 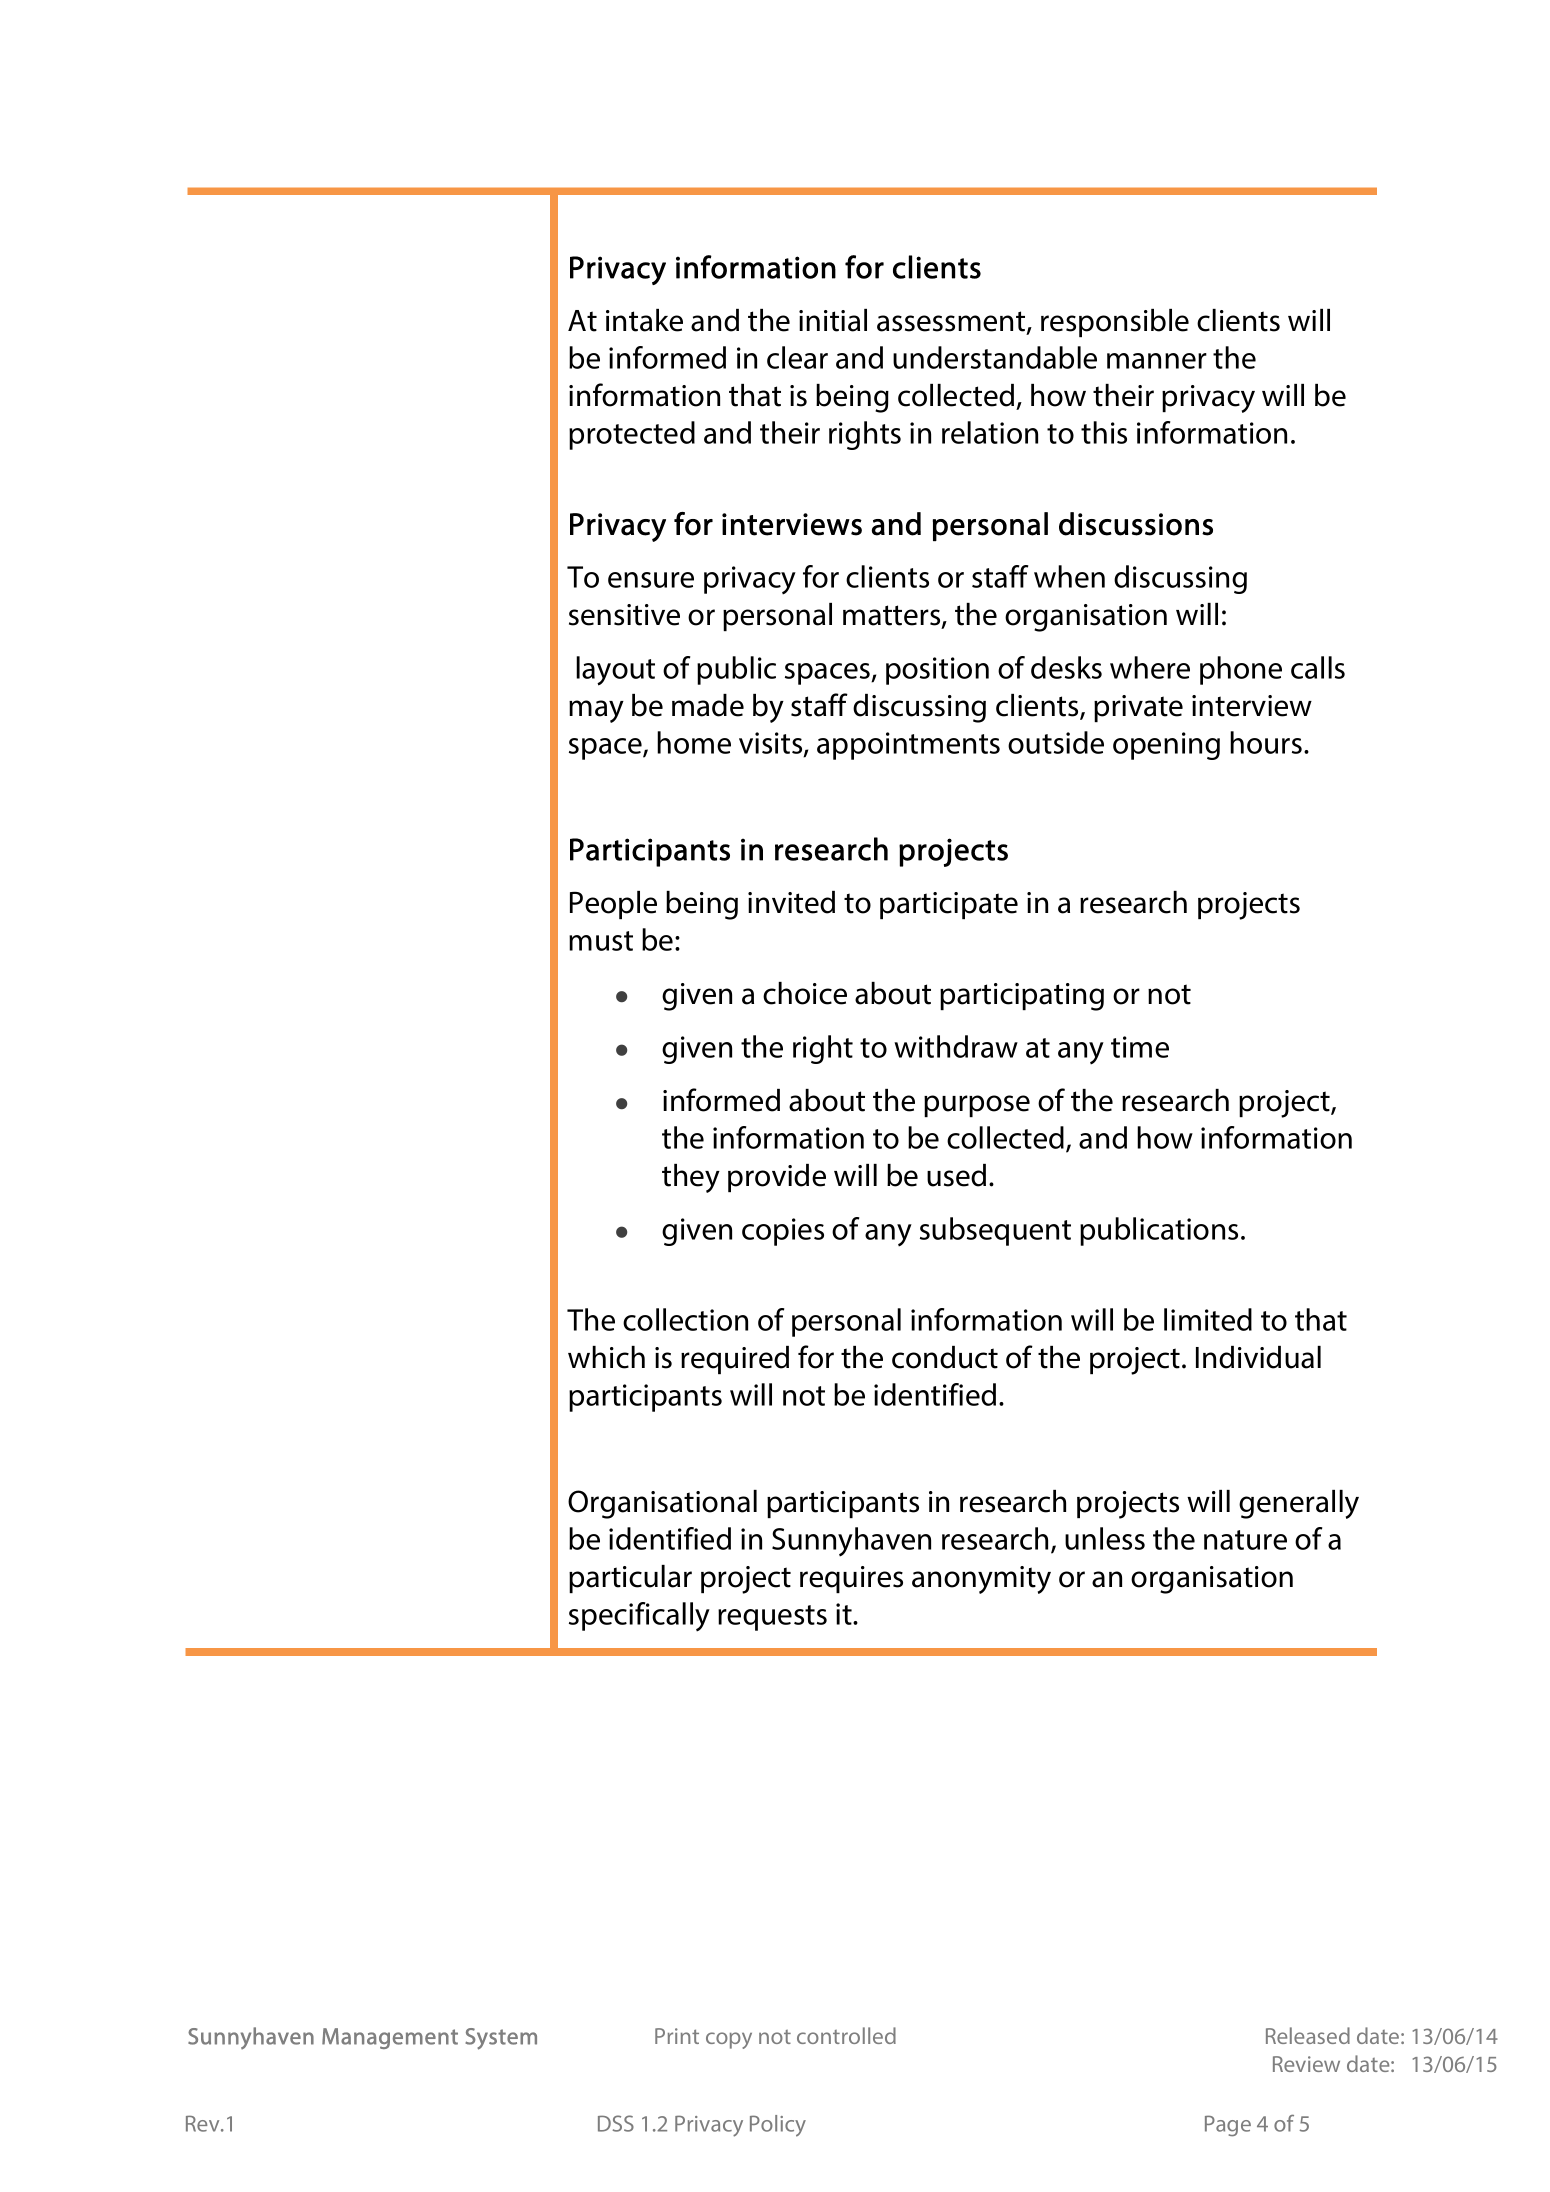 What do you see at coordinates (606, 1357) in the image?
I see `which` at bounding box center [606, 1357].
